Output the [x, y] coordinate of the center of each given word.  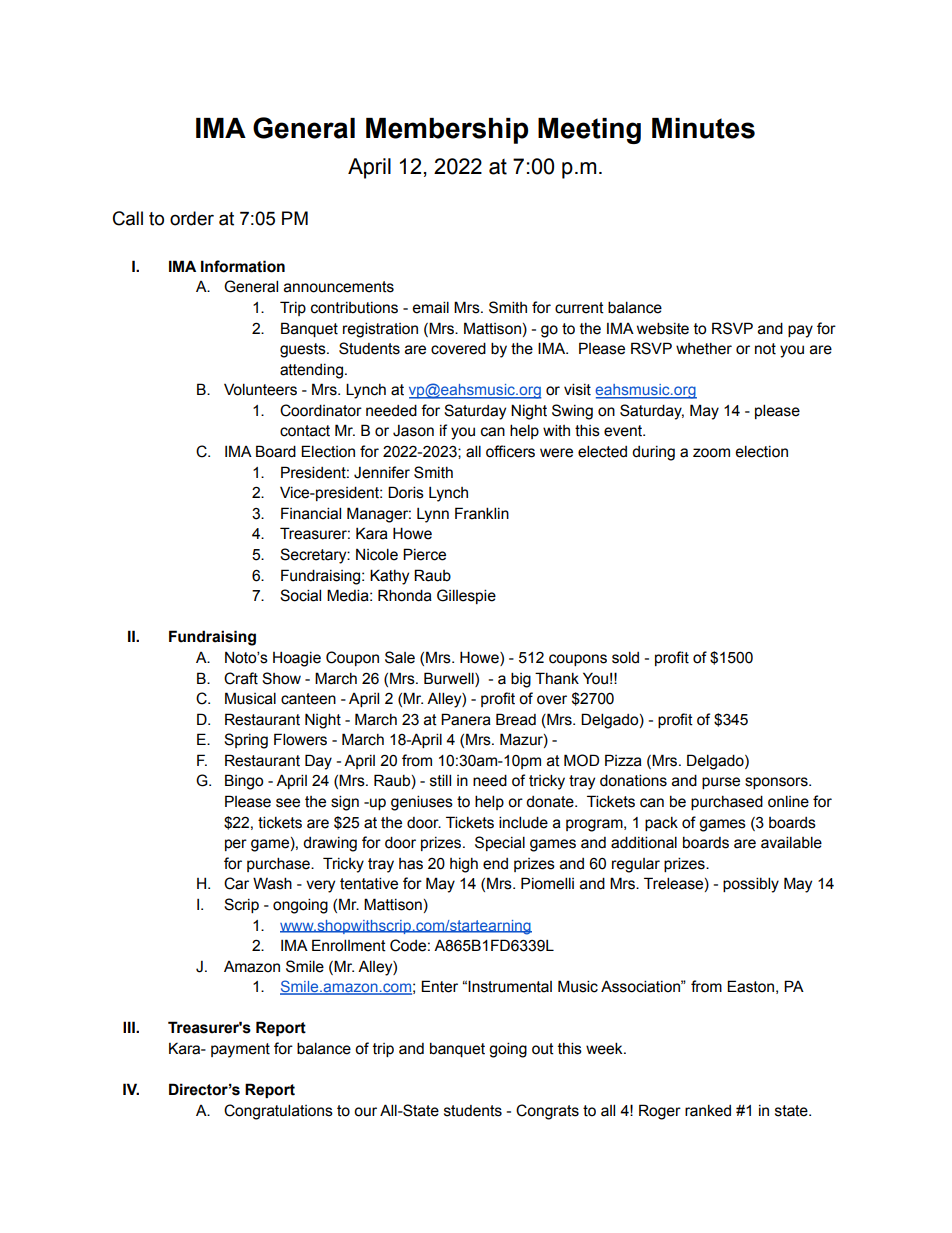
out [543, 1049]
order [192, 218]
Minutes [703, 128]
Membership [447, 131]
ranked [708, 1111]
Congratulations [278, 1112]
